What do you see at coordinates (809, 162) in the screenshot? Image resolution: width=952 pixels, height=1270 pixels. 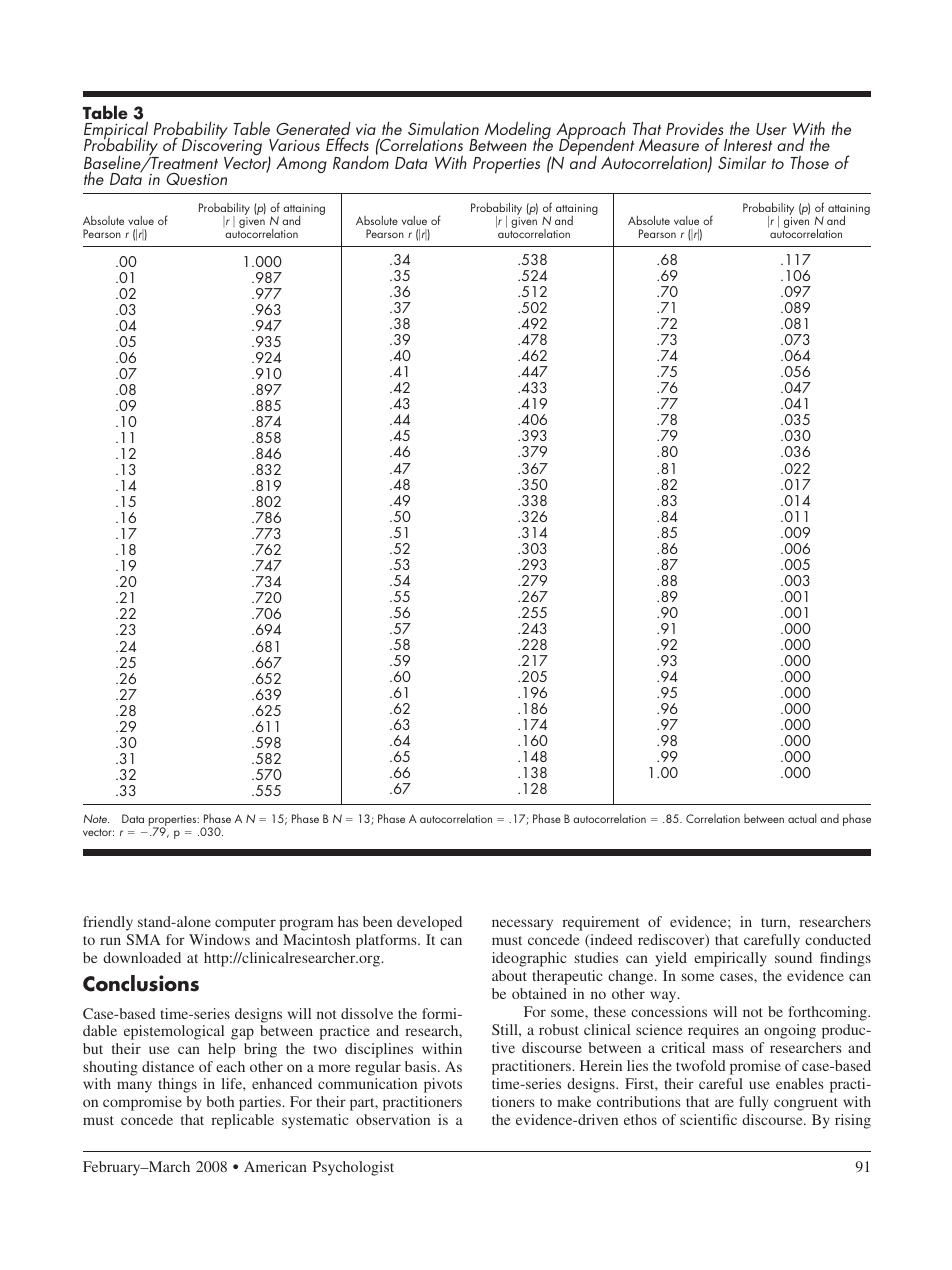 I see `Those` at bounding box center [809, 162].
